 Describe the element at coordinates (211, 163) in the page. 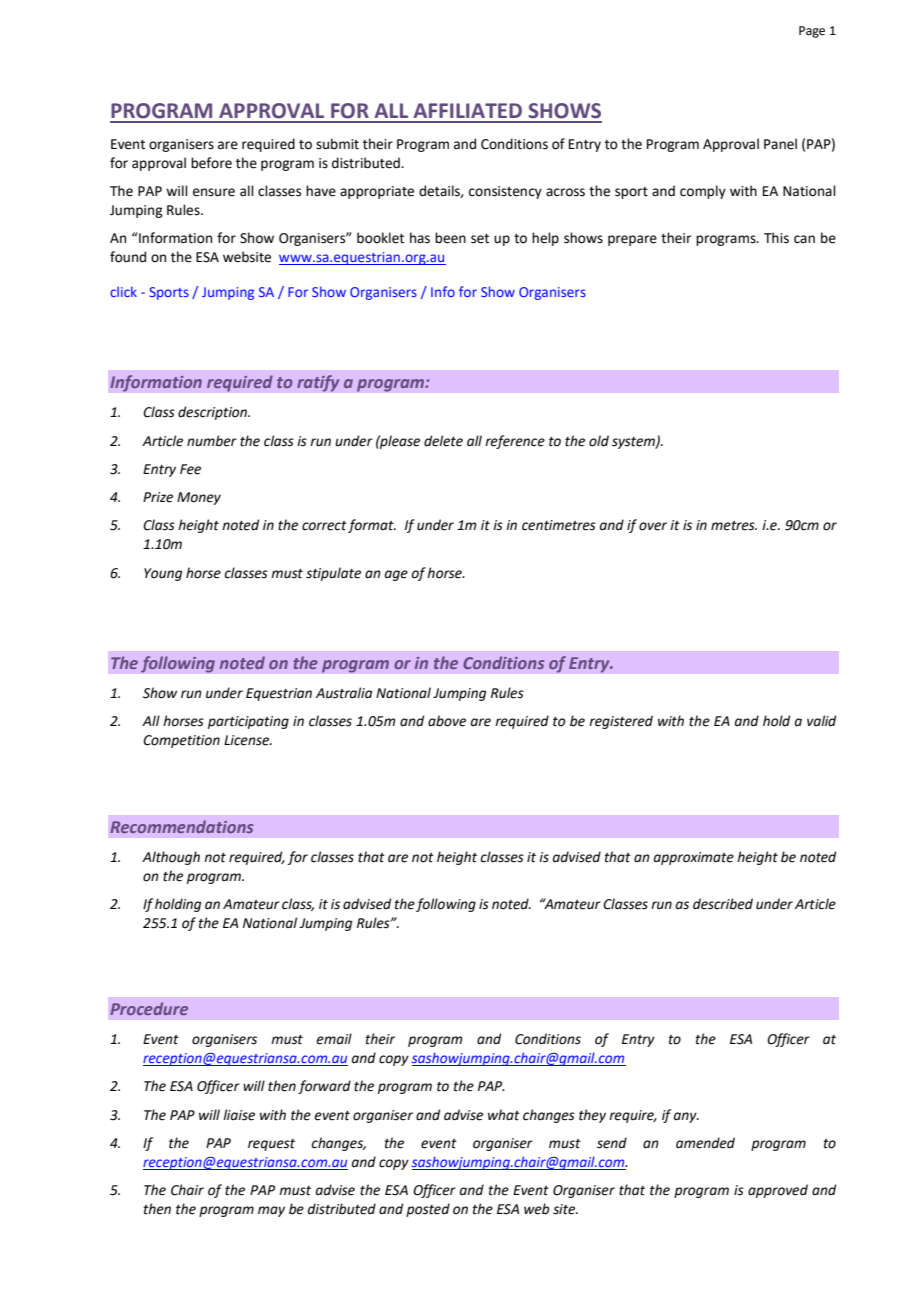

I see `before` at that location.
